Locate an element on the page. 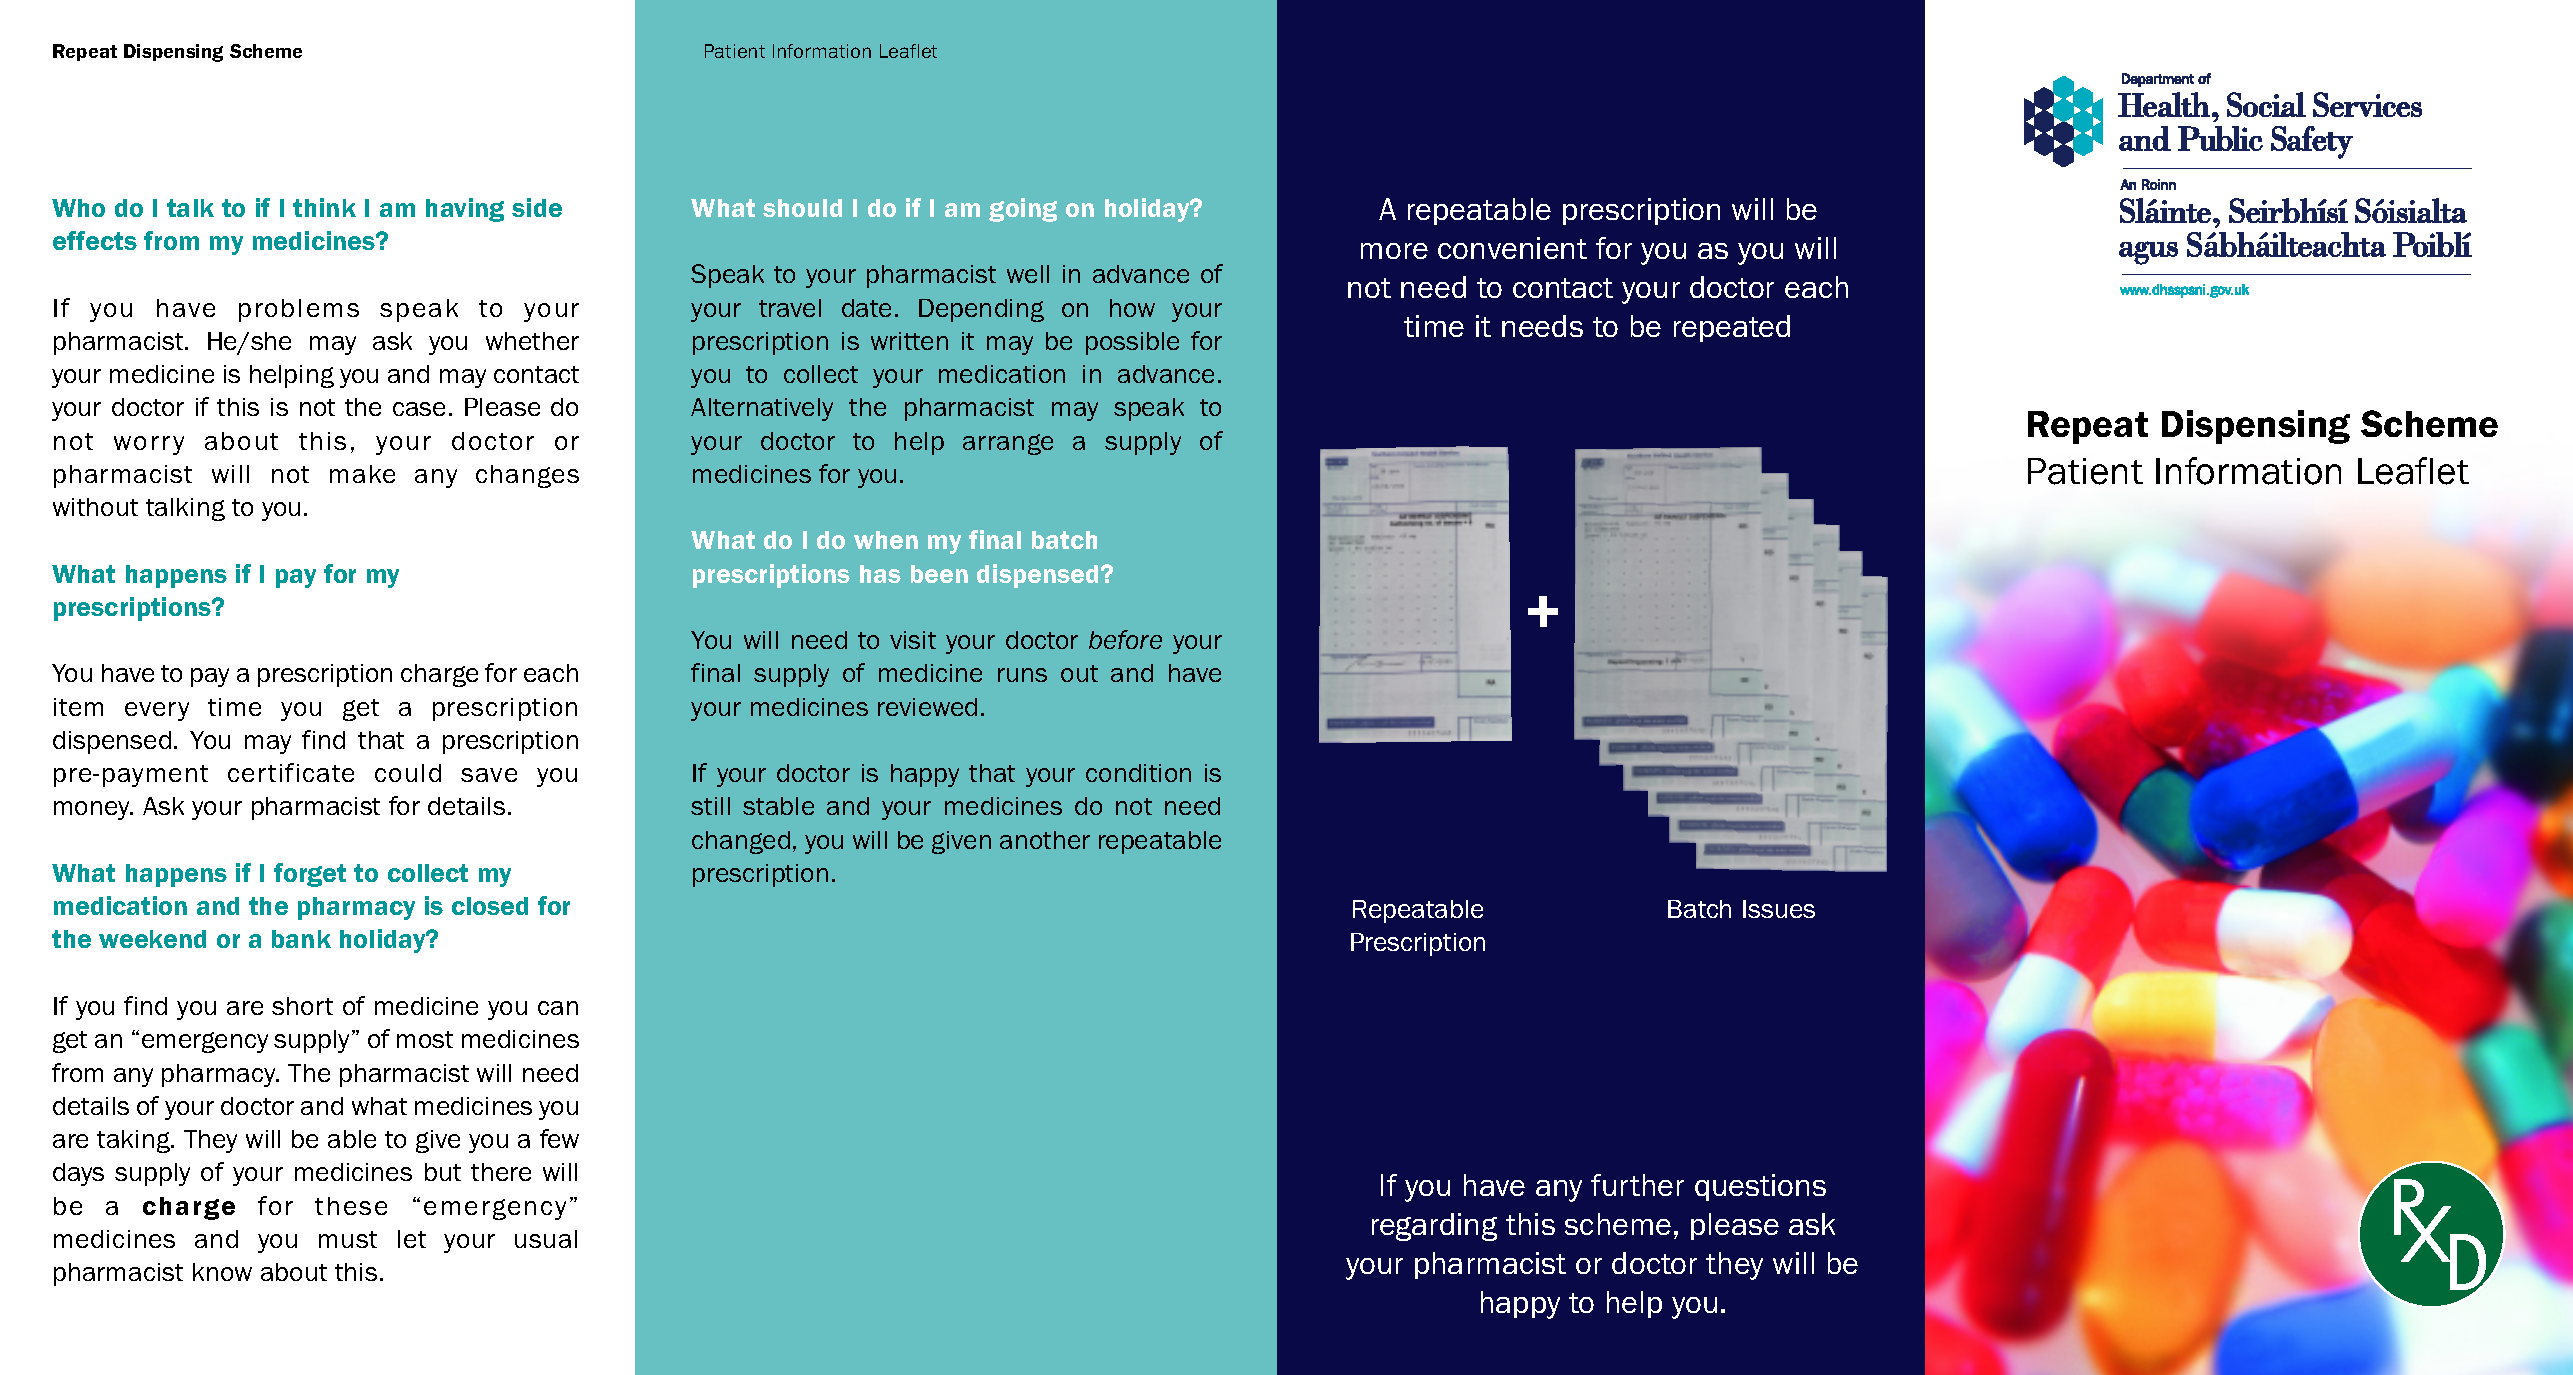  certificate is located at coordinates (291, 772).
